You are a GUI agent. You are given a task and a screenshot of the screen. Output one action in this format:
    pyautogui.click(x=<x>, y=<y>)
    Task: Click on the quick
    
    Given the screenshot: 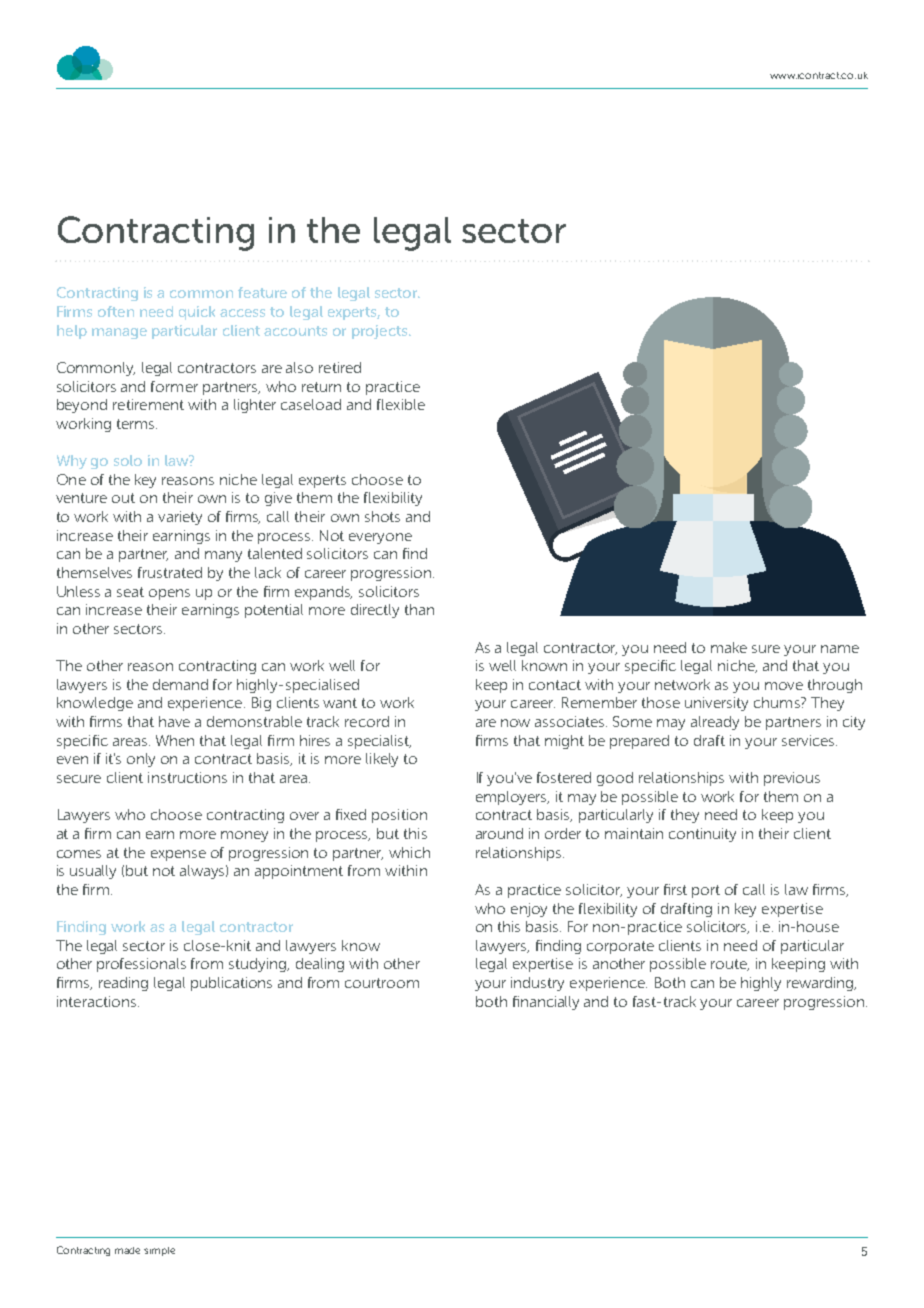 What is the action you would take?
    pyautogui.click(x=197, y=313)
